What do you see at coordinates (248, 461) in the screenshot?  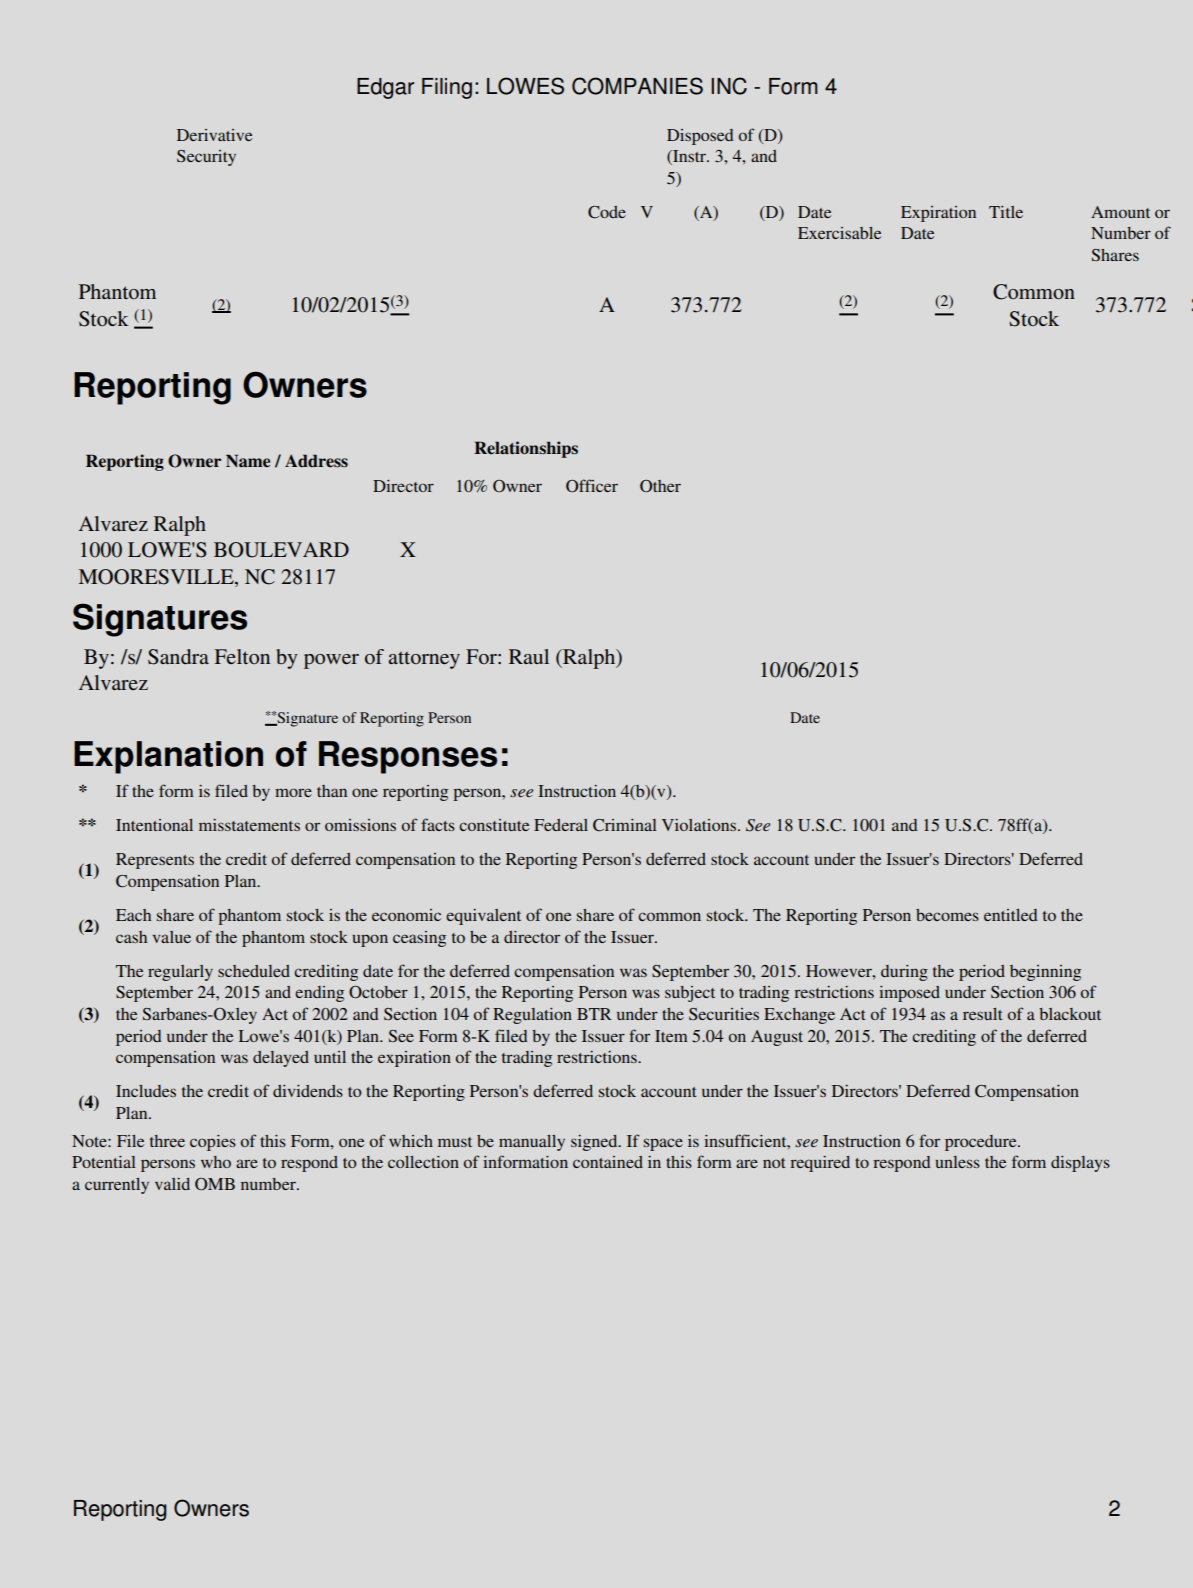 I see `Name` at bounding box center [248, 461].
